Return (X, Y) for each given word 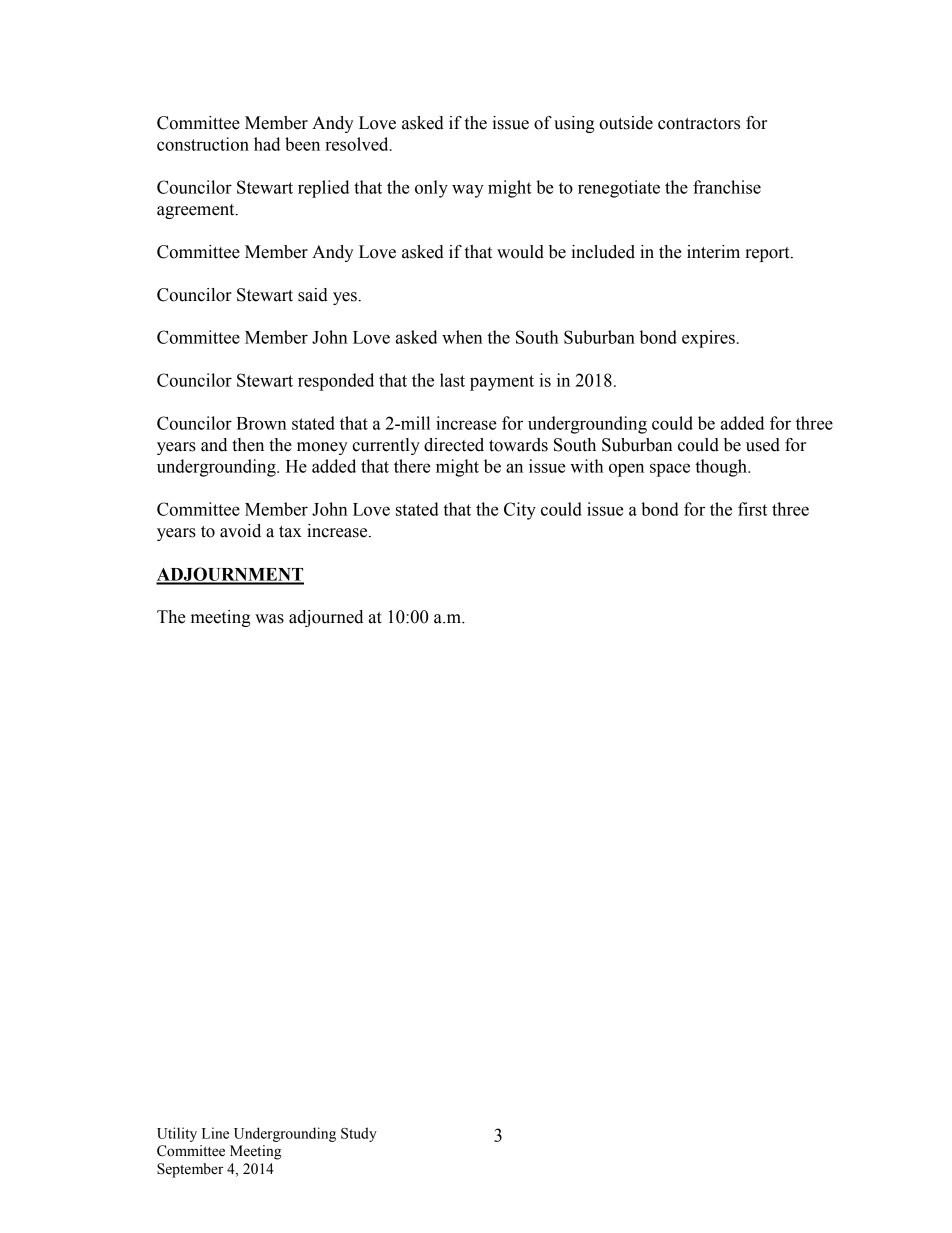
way (468, 191)
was (269, 619)
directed (454, 445)
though (722, 468)
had (267, 144)
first (752, 509)
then (248, 445)
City (520, 511)
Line (215, 1133)
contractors (699, 124)
